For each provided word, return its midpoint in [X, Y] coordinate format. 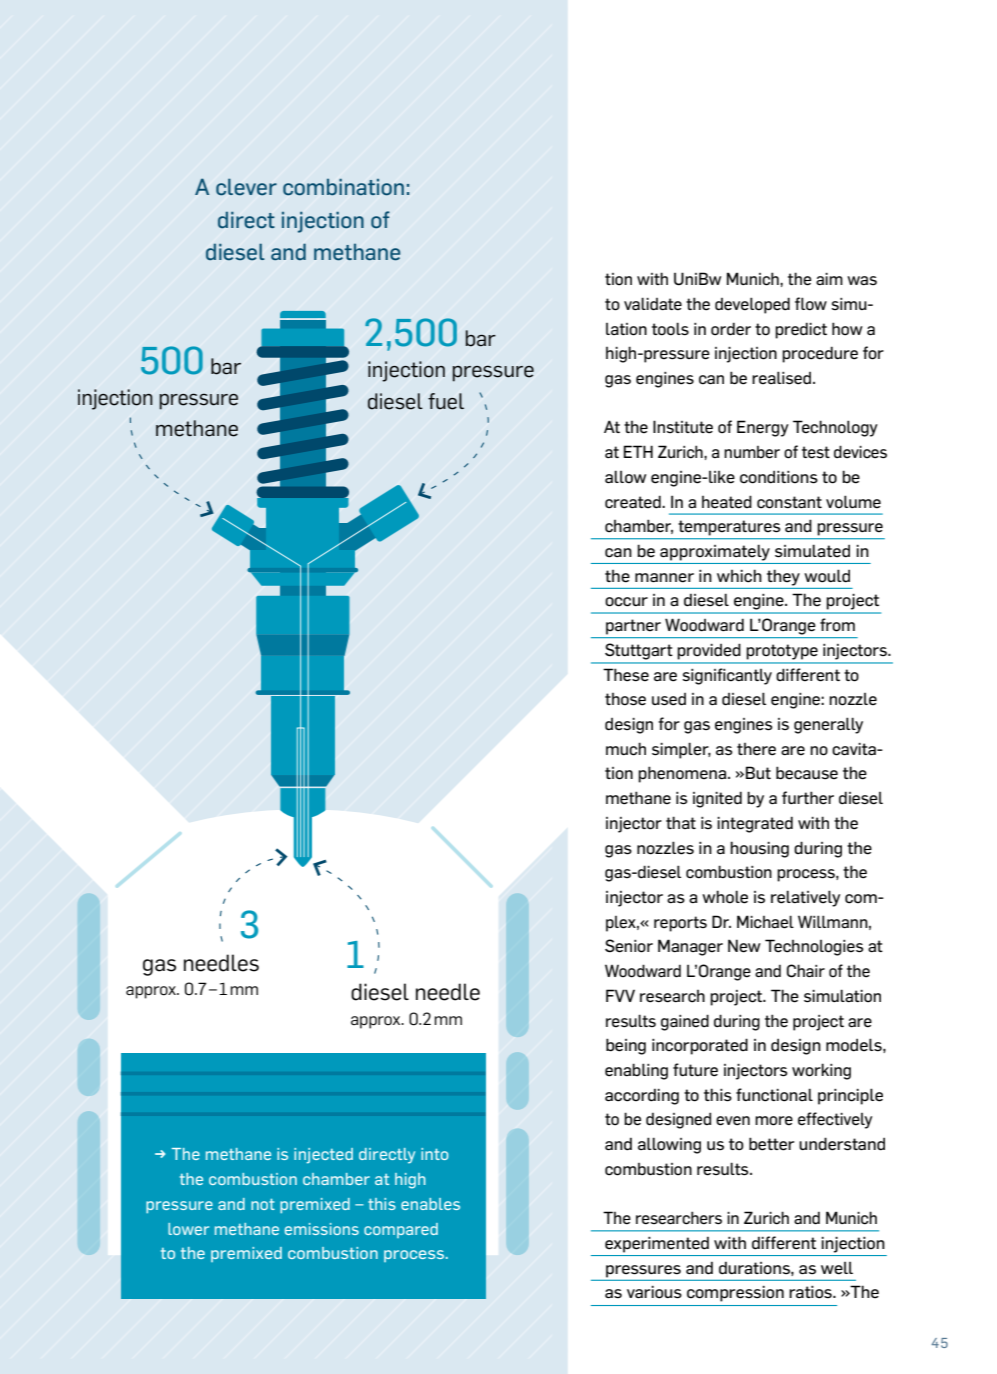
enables [430, 1204]
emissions [322, 1229]
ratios [811, 1292]
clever [246, 187]
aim [829, 279]
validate [653, 304]
